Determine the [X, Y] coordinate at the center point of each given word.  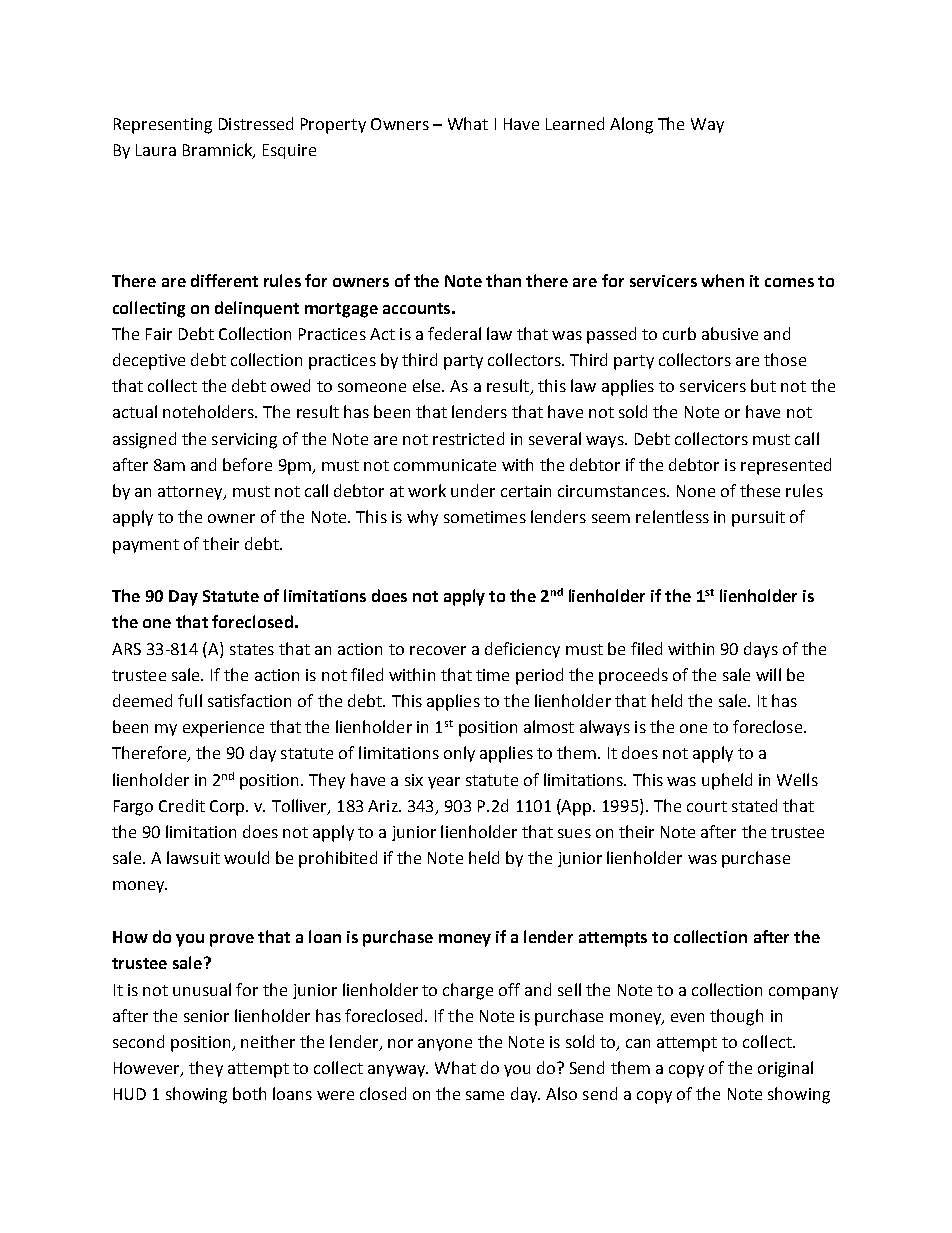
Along [631, 125]
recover [438, 650]
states [252, 649]
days [761, 650]
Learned [575, 123]
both [249, 1093]
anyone [445, 1045]
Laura [156, 150]
